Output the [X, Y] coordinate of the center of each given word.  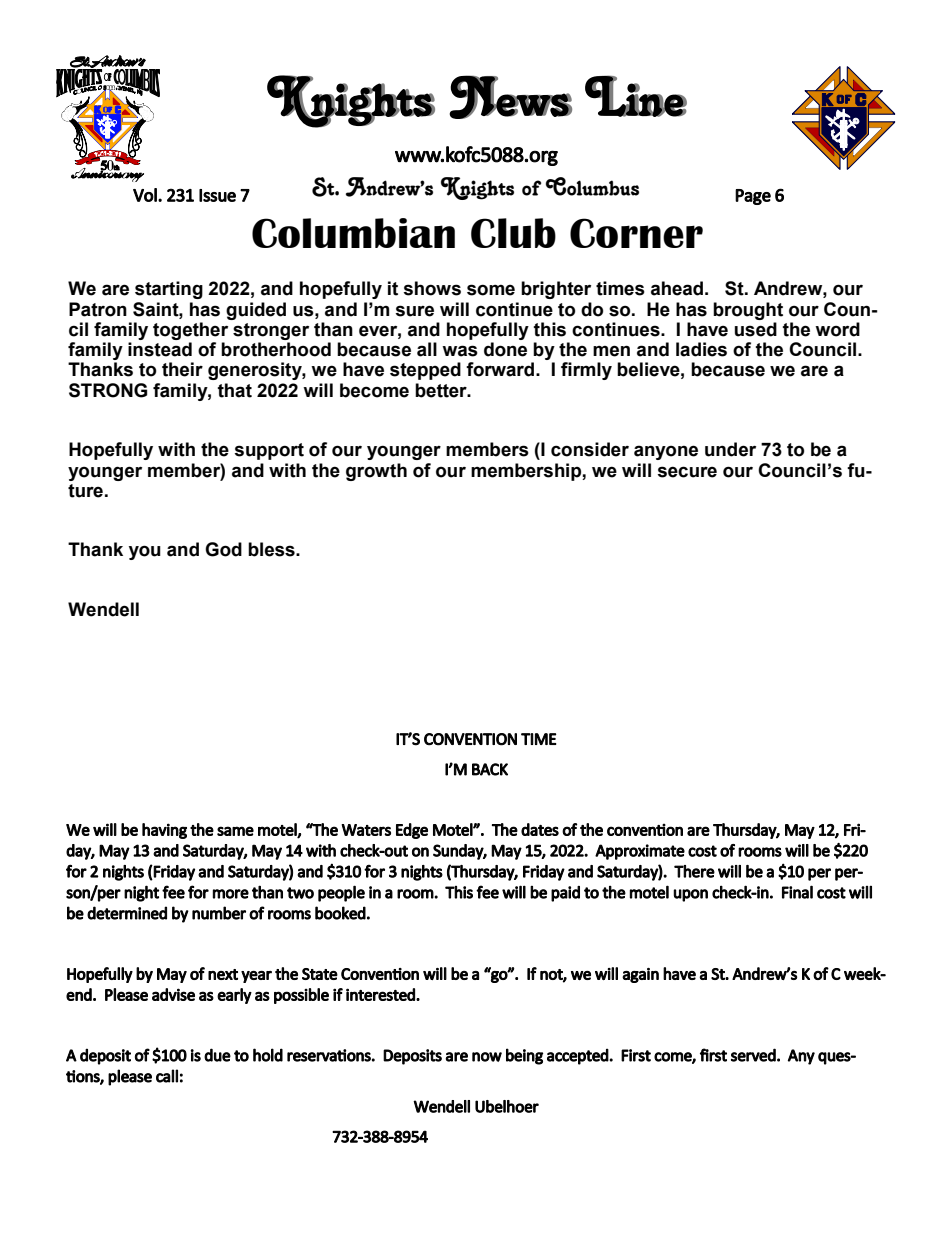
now [487, 1057]
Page [753, 197]
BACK [490, 769]
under [730, 449]
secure [687, 472]
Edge [412, 831]
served [754, 1055]
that [235, 390]
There [694, 871]
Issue [217, 195]
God [223, 549]
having [164, 831]
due [217, 1055]
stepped [425, 371]
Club [513, 233]
